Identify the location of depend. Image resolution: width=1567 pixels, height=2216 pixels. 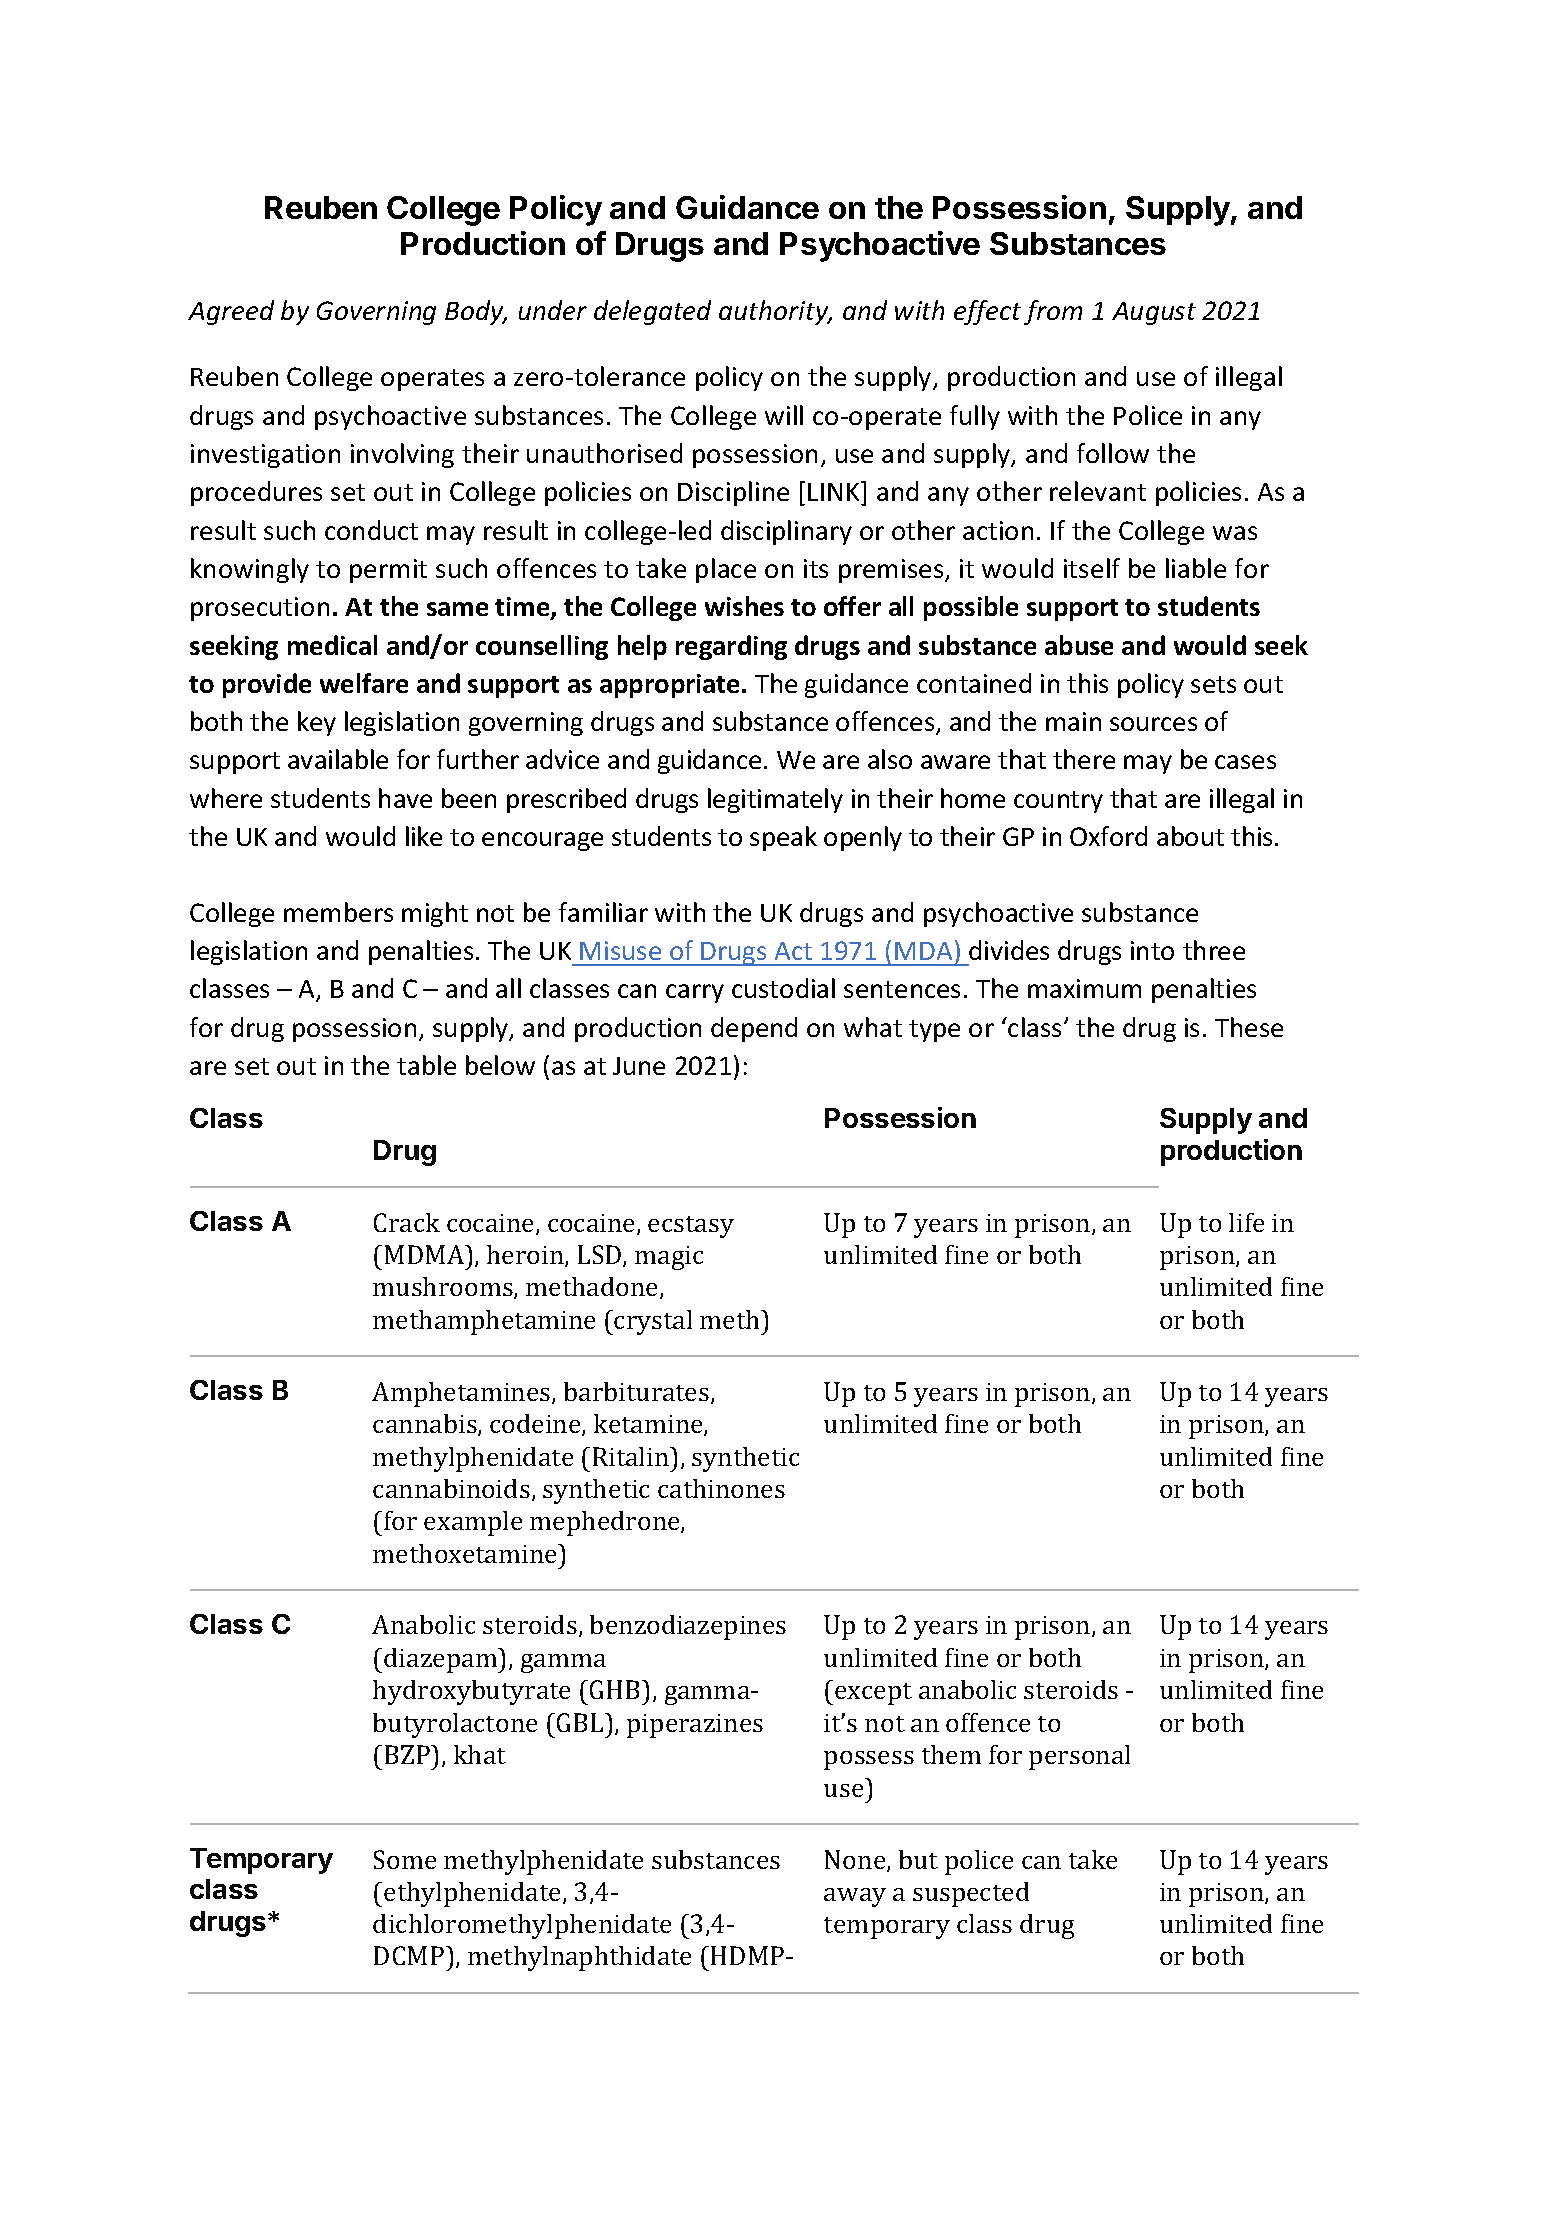
(754, 1029).
